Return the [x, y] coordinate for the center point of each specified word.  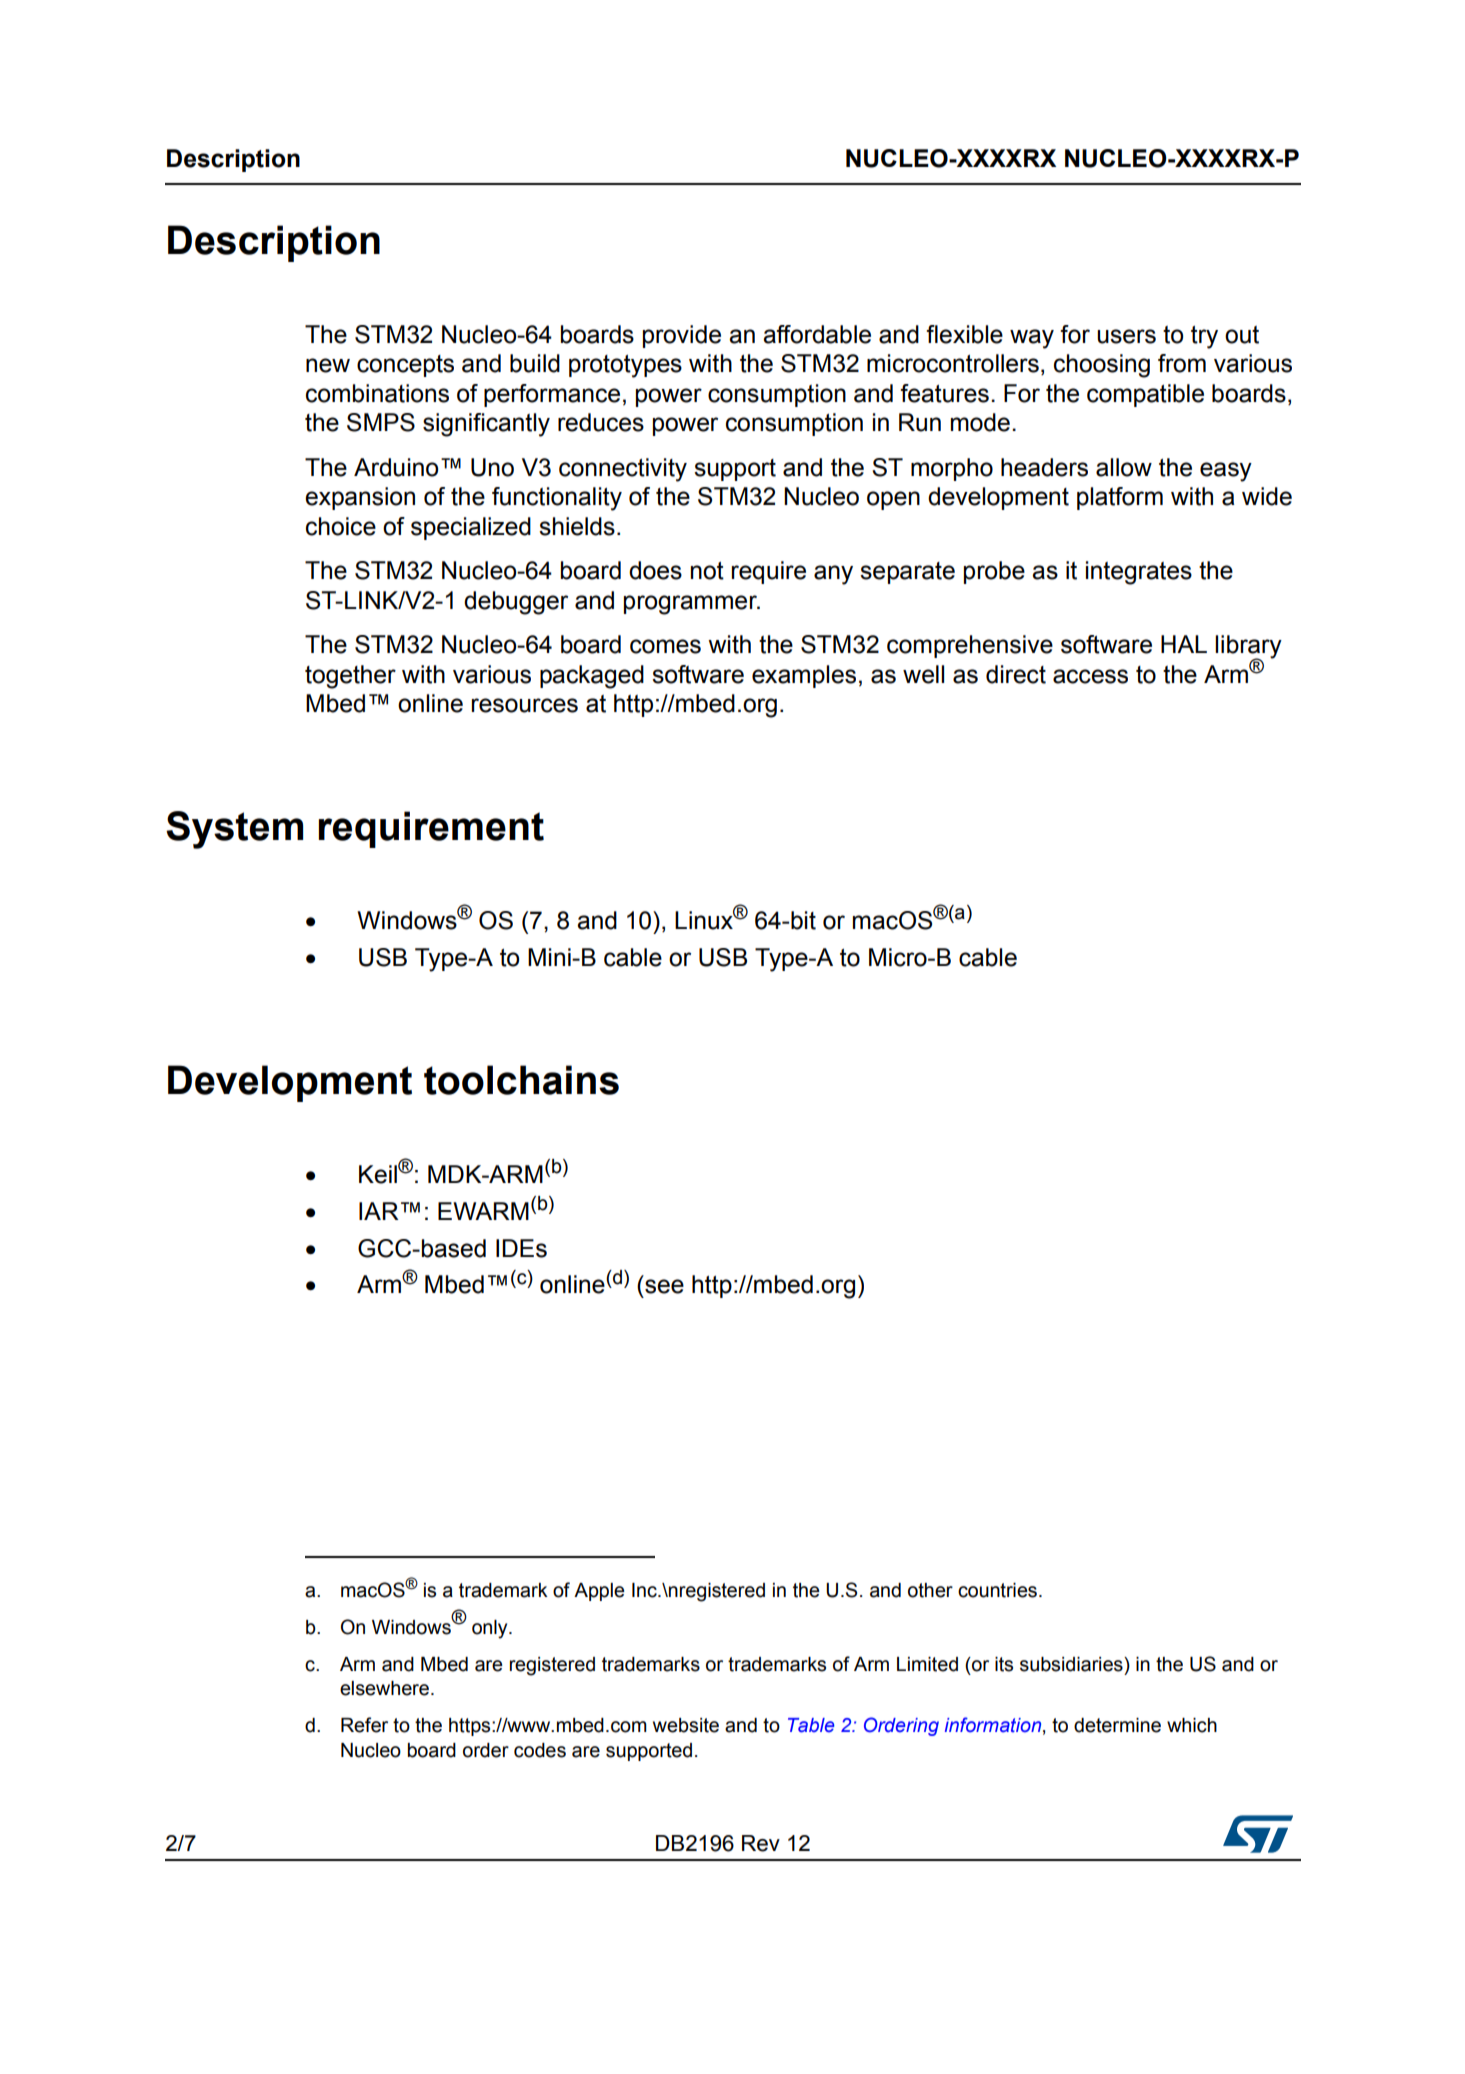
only [491, 1629]
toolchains [521, 1080]
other [930, 1590]
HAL [1184, 644]
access [1090, 676]
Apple [599, 1592]
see [664, 1286]
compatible [1145, 395]
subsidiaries [1072, 1664]
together [350, 677]
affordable [817, 334]
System [234, 830]
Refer [364, 1725]
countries [997, 1590]
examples [804, 676]
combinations [377, 393]
